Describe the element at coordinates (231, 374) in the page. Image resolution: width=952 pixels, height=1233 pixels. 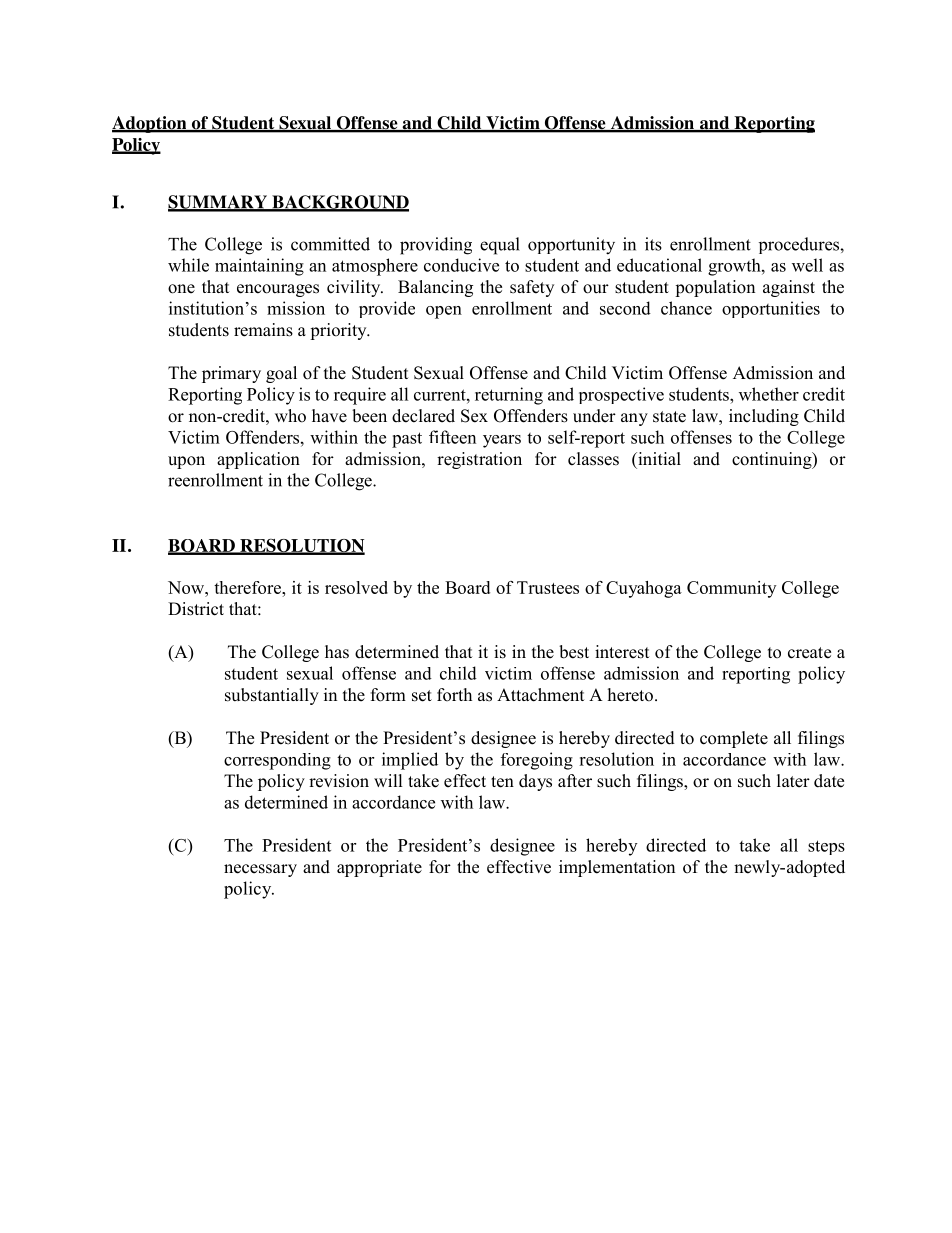
I see `primary` at that location.
